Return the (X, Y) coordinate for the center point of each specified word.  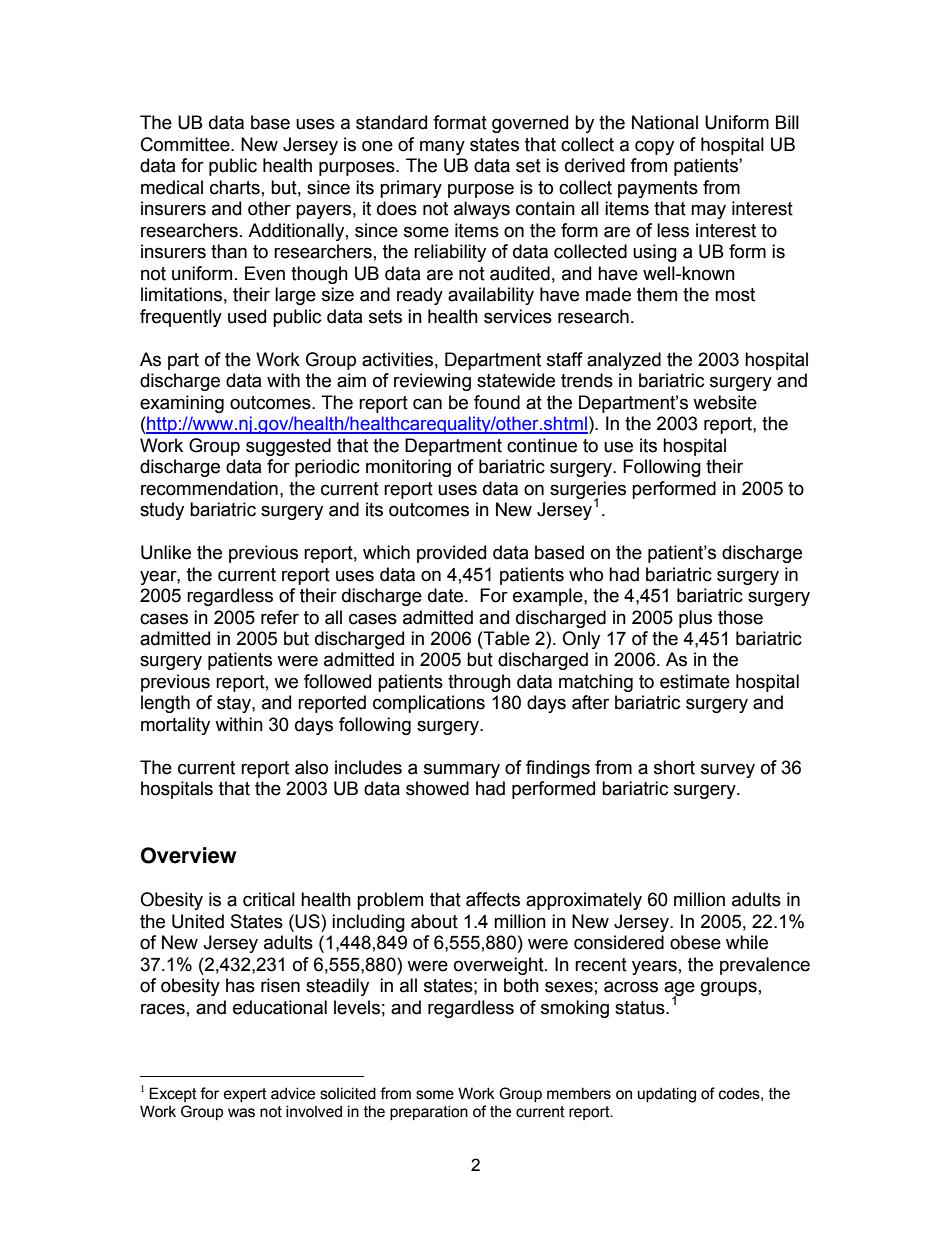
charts (235, 187)
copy (654, 147)
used (247, 316)
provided (451, 554)
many (442, 147)
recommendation (209, 488)
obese (695, 942)
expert (245, 1095)
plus (695, 619)
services (518, 316)
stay (235, 704)
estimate (695, 681)
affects (493, 899)
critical (269, 899)
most (735, 295)
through (479, 683)
